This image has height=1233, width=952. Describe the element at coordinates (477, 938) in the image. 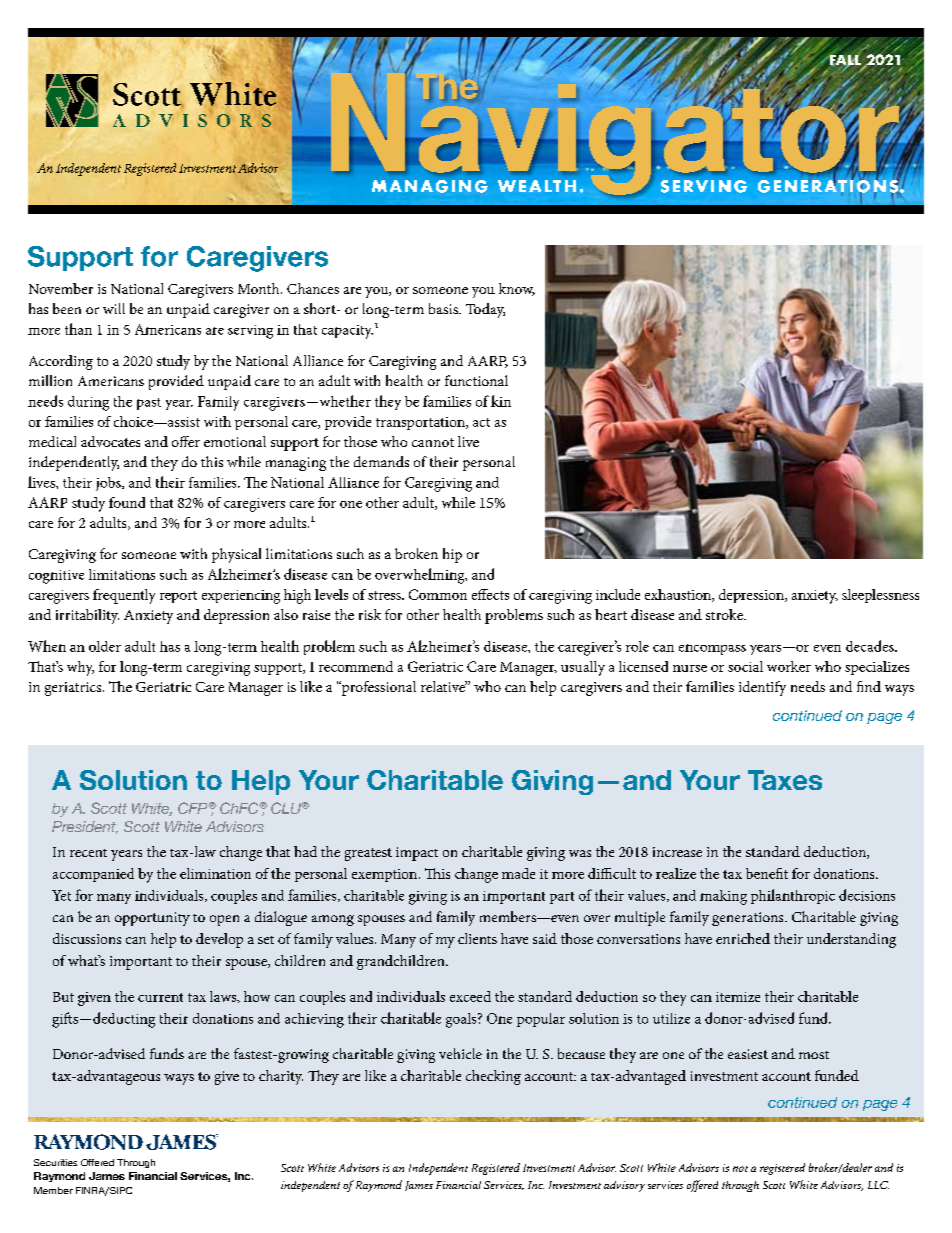

I see `clients` at that location.
